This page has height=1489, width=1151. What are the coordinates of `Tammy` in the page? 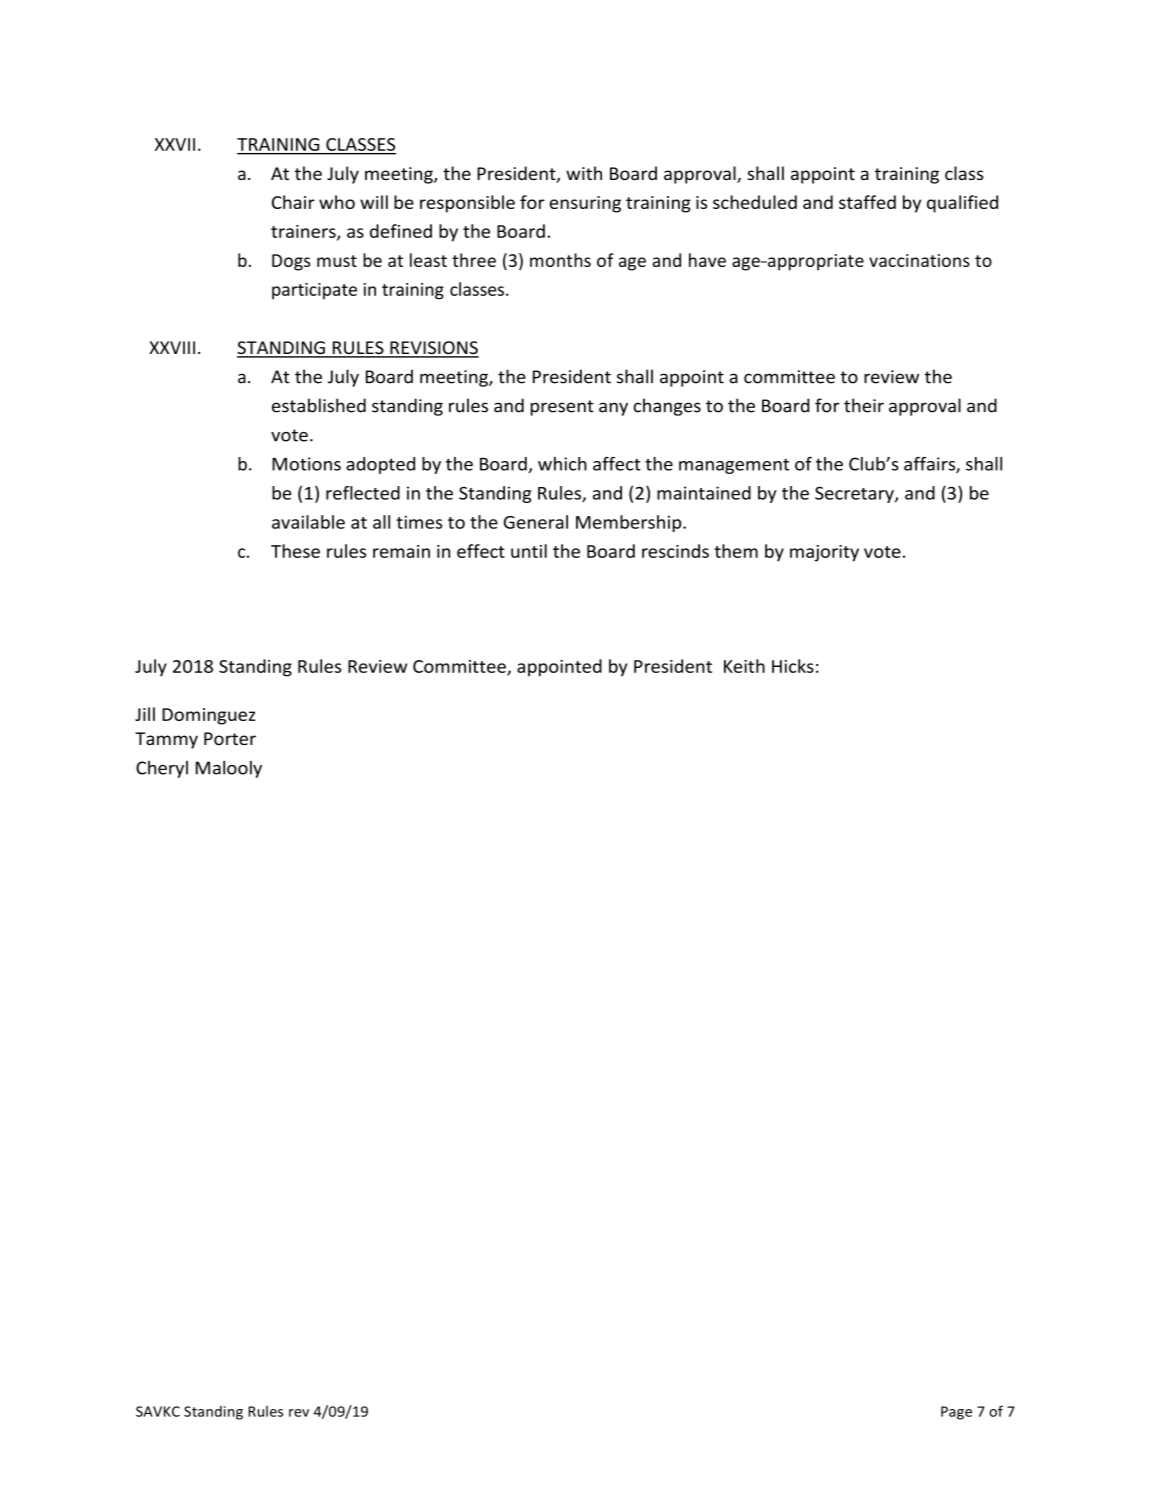 It's located at (166, 740).
